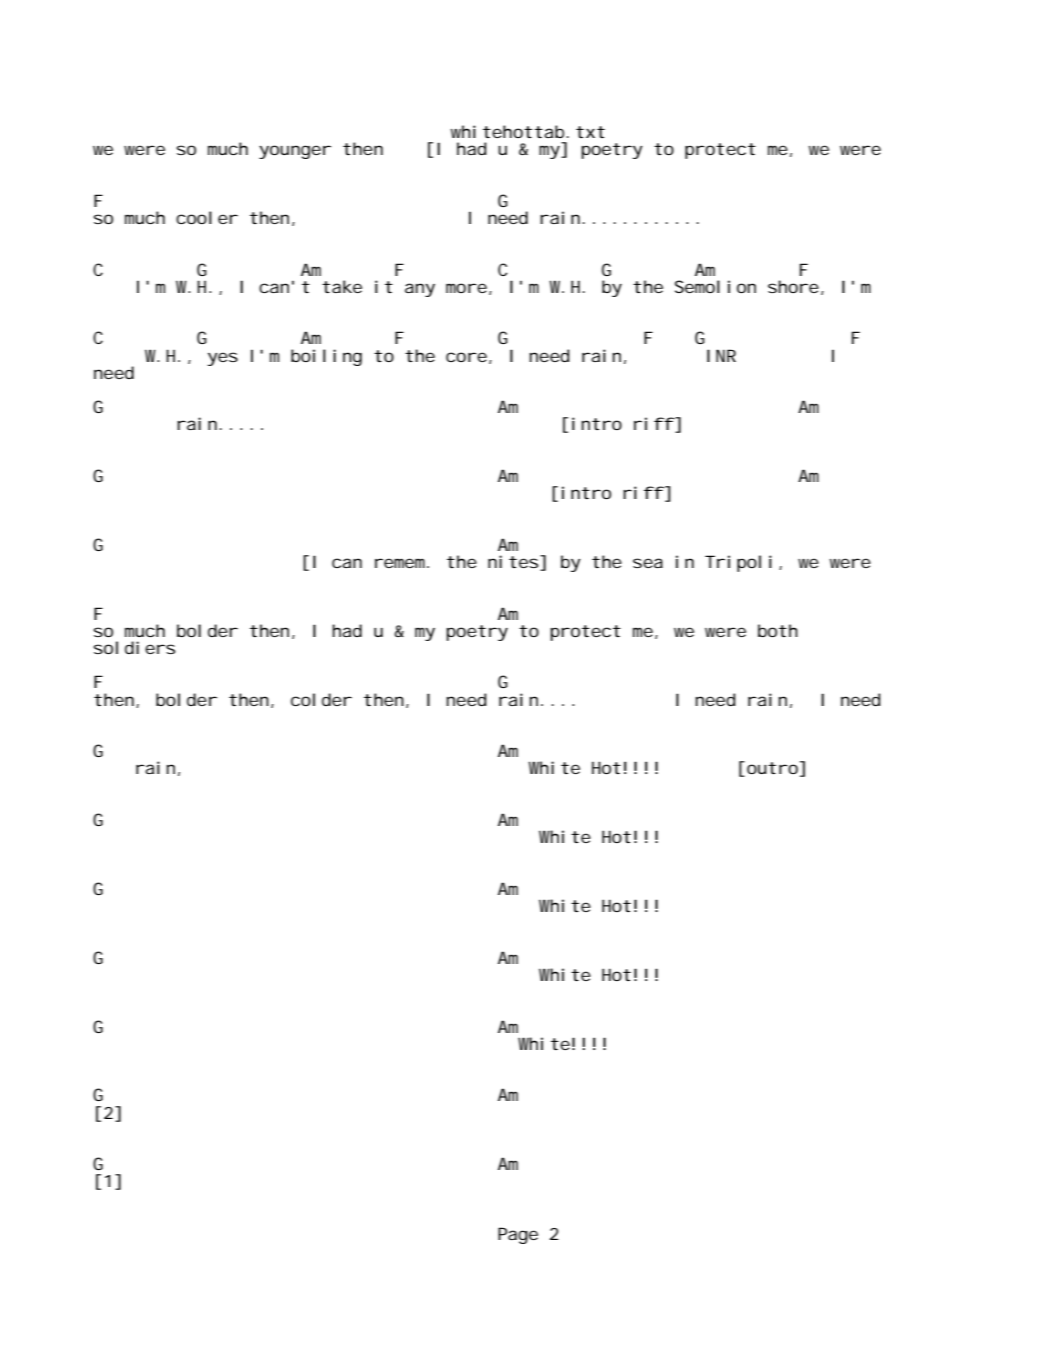  Describe the element at coordinates (721, 355) in the document. I see `INR` at that location.
